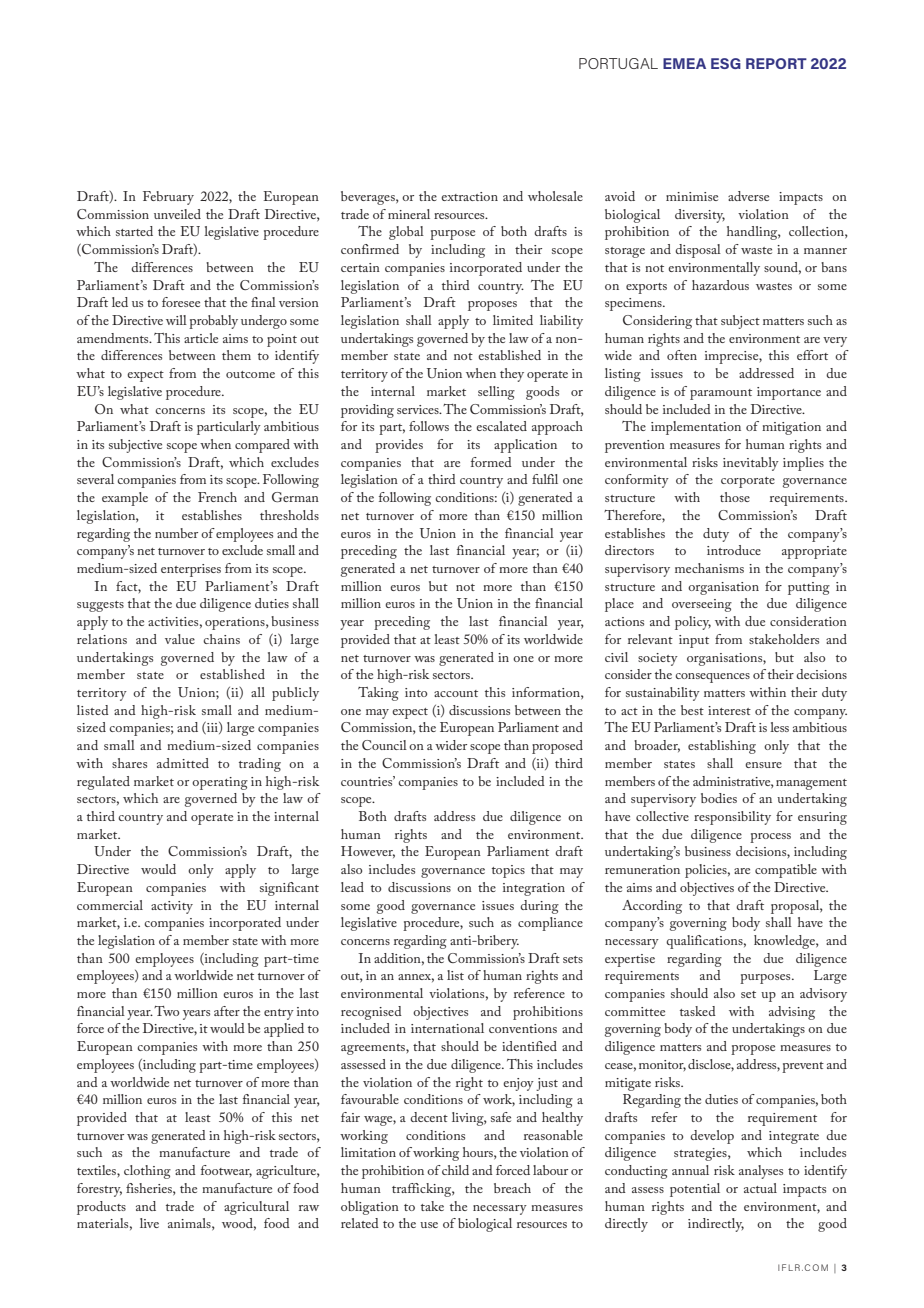 This screenshot has width=924, height=1308. What do you see at coordinates (168, 198) in the screenshot?
I see `February` at bounding box center [168, 198].
